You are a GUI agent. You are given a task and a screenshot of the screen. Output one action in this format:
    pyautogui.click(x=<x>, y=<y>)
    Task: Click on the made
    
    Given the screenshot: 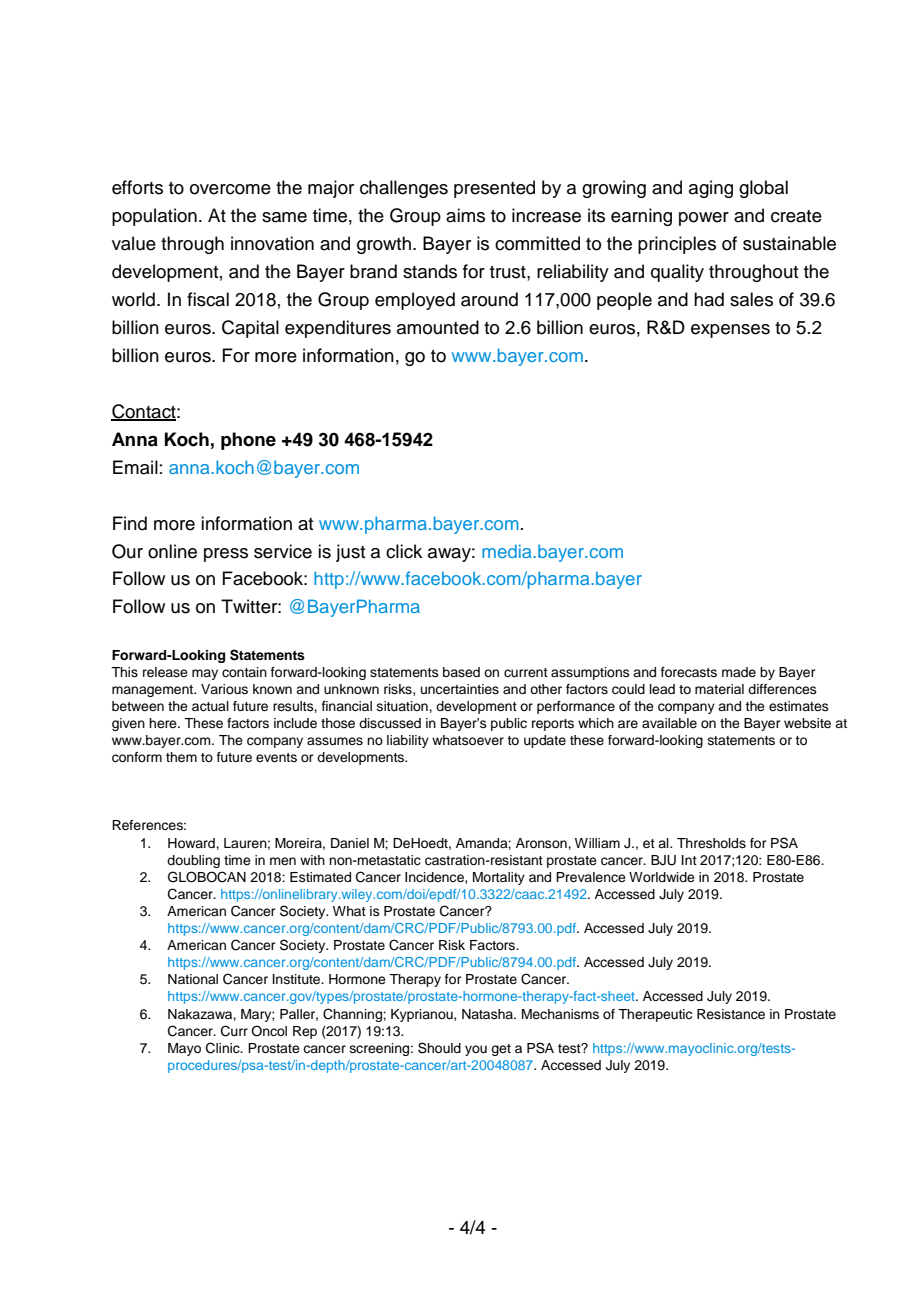 What is the action you would take?
    pyautogui.click(x=739, y=672)
